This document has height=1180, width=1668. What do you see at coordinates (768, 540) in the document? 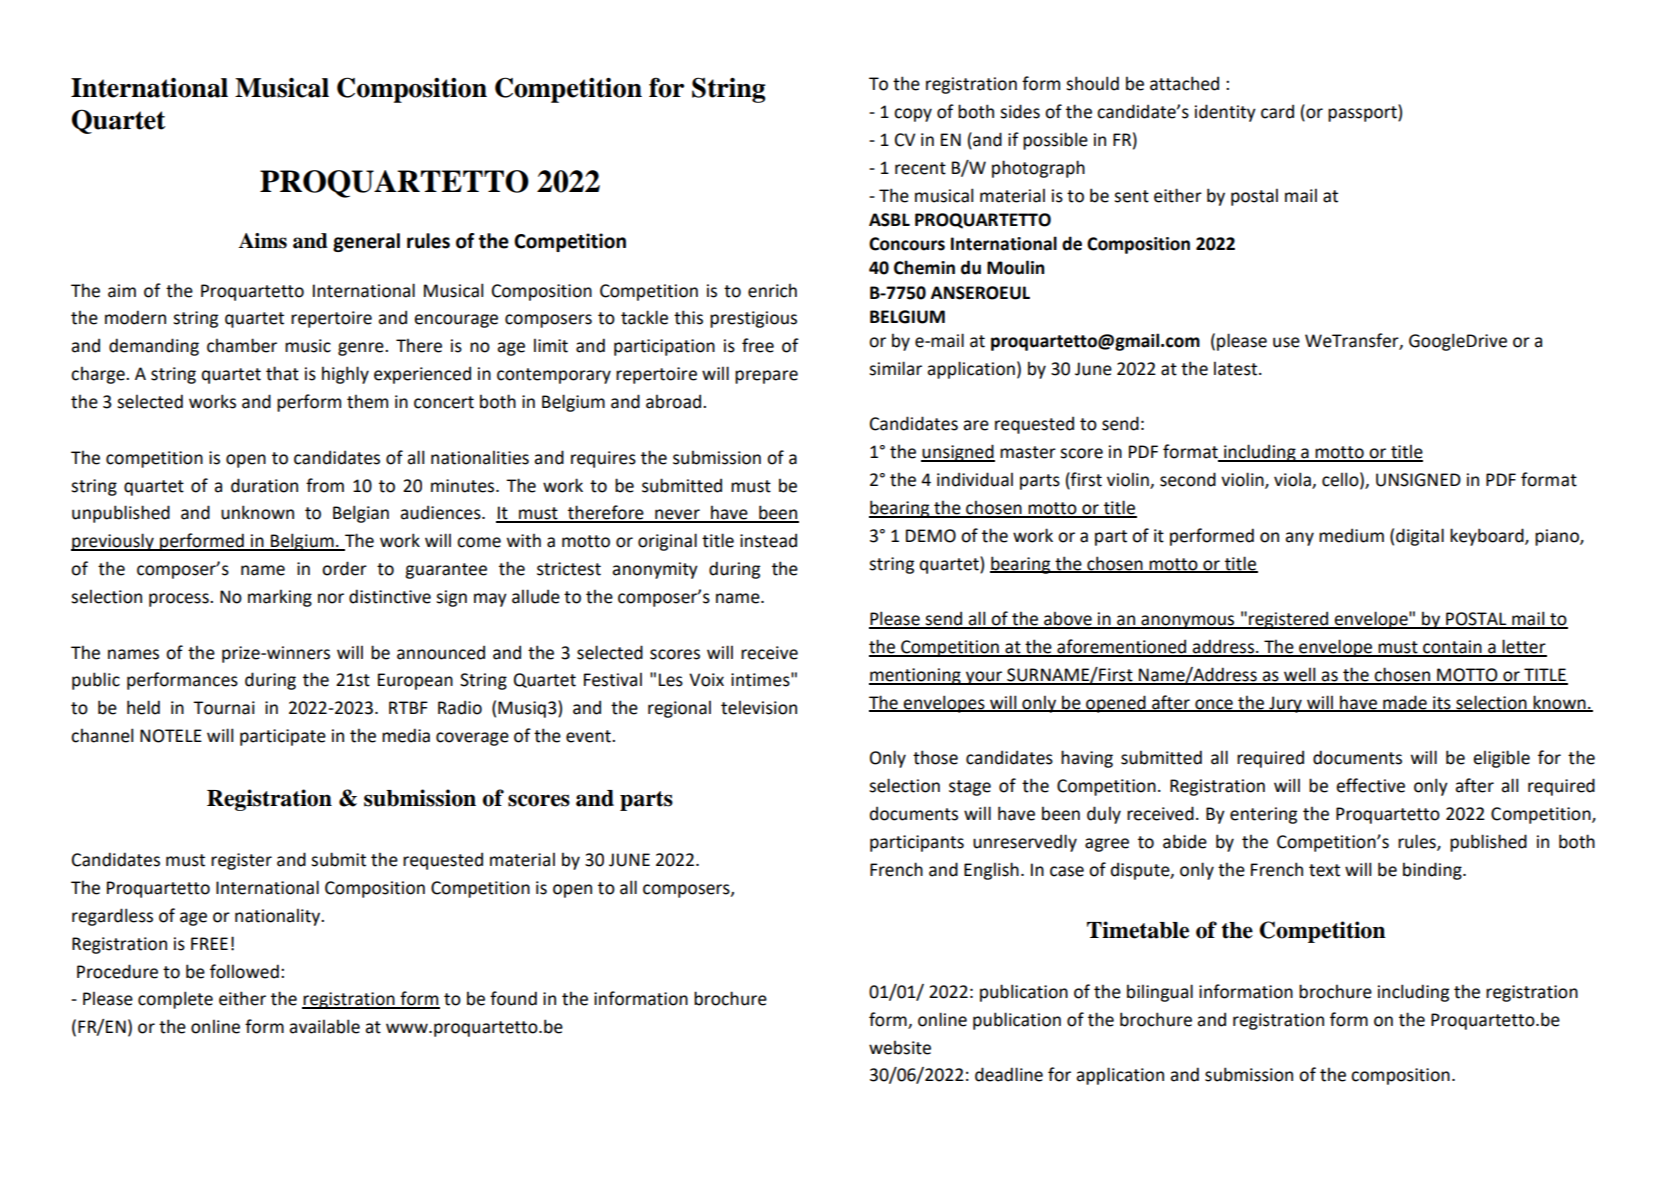
I see `instead` at bounding box center [768, 540].
